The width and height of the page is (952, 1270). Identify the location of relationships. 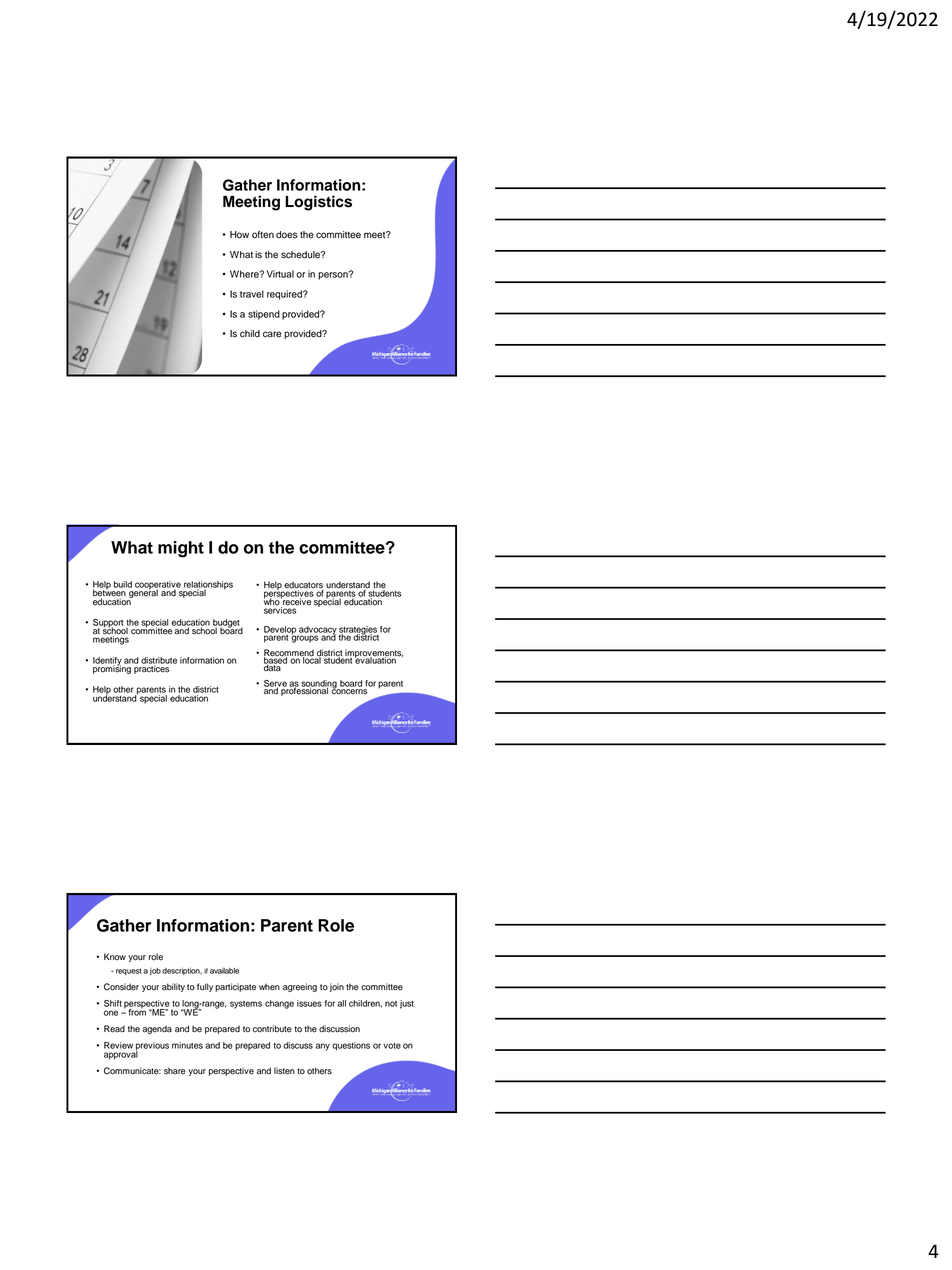
(207, 586).
